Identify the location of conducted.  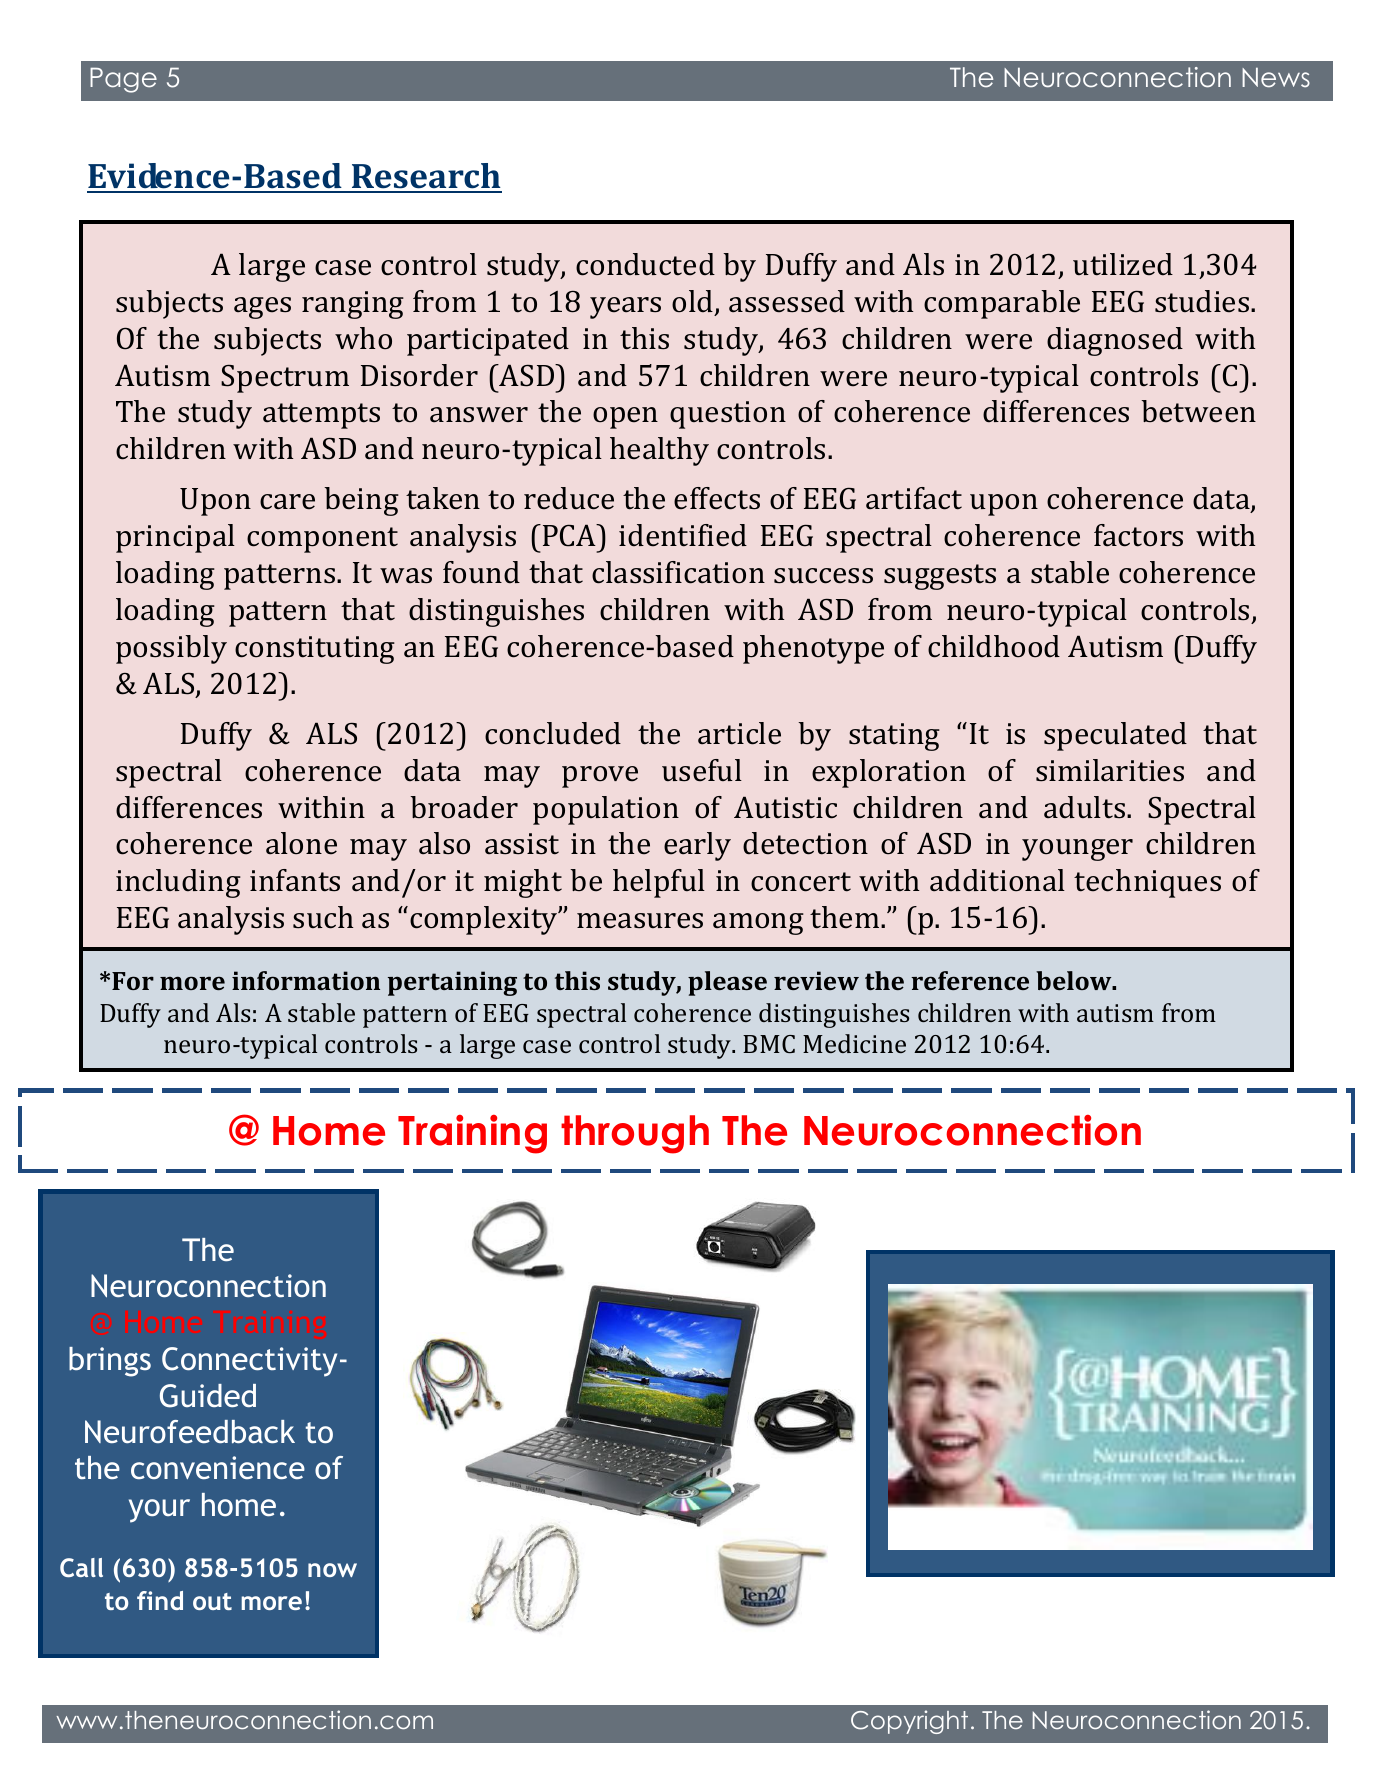
(645, 264).
